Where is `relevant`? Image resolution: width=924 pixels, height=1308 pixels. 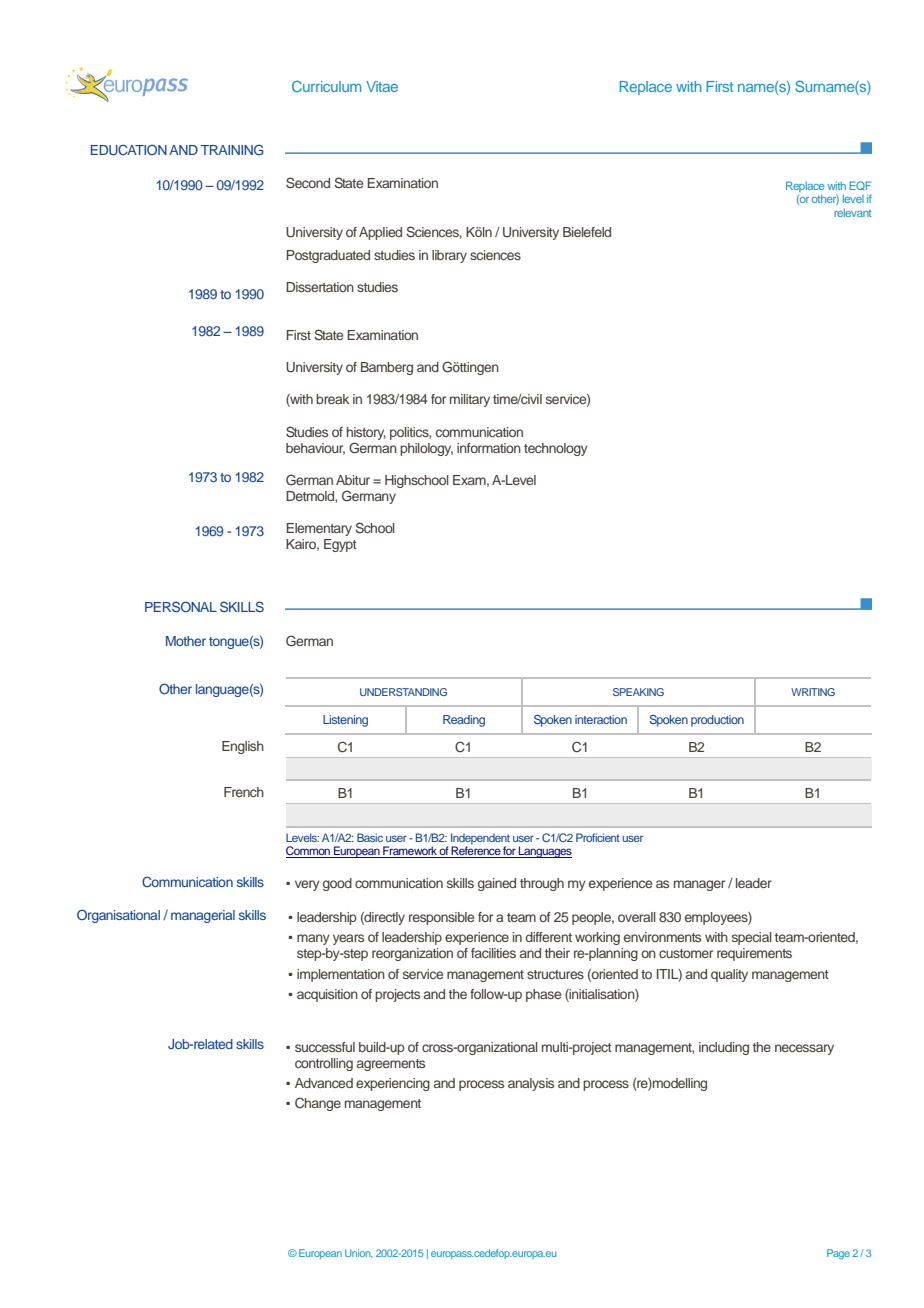
relevant is located at coordinates (852, 213).
